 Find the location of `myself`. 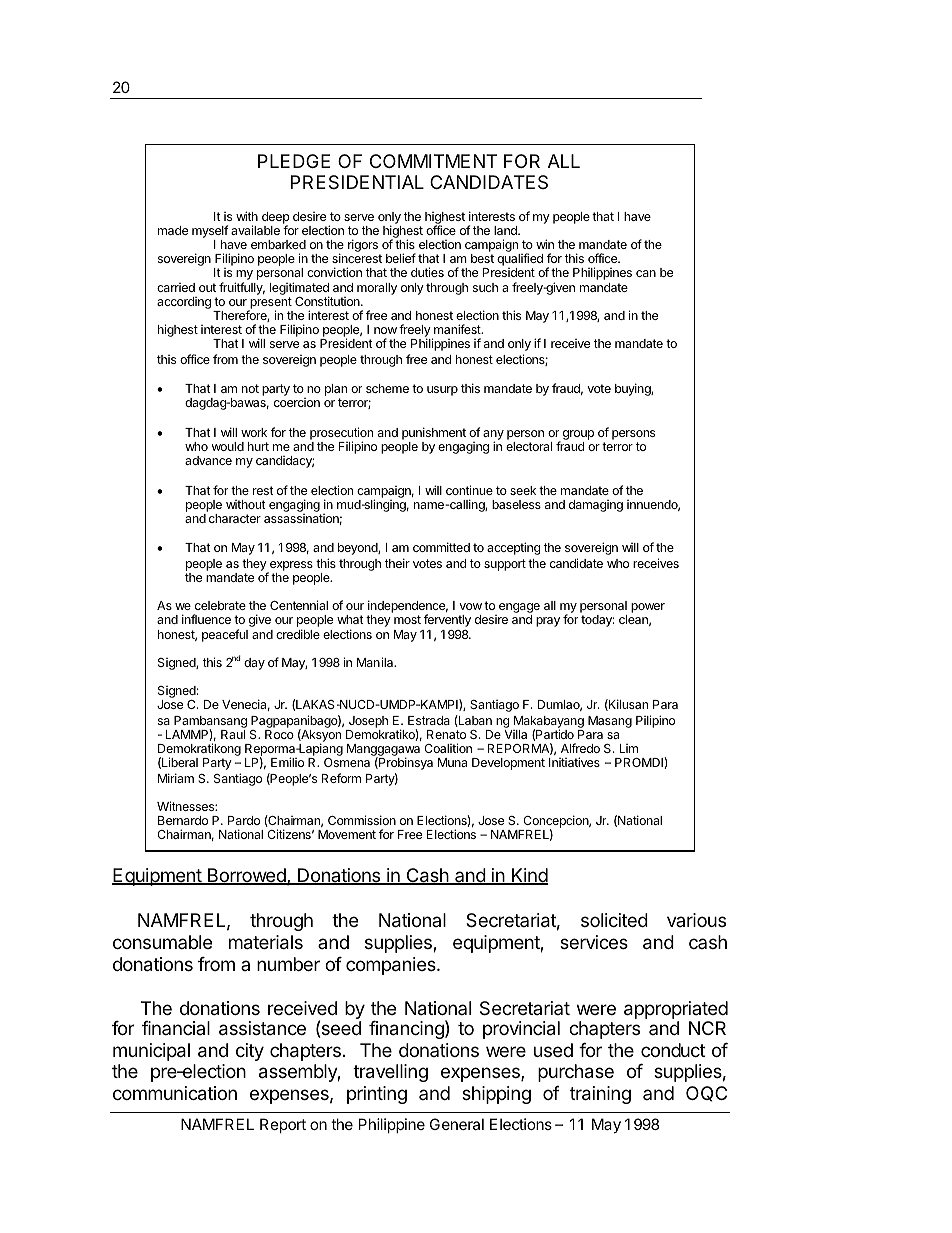

myself is located at coordinates (210, 231).
